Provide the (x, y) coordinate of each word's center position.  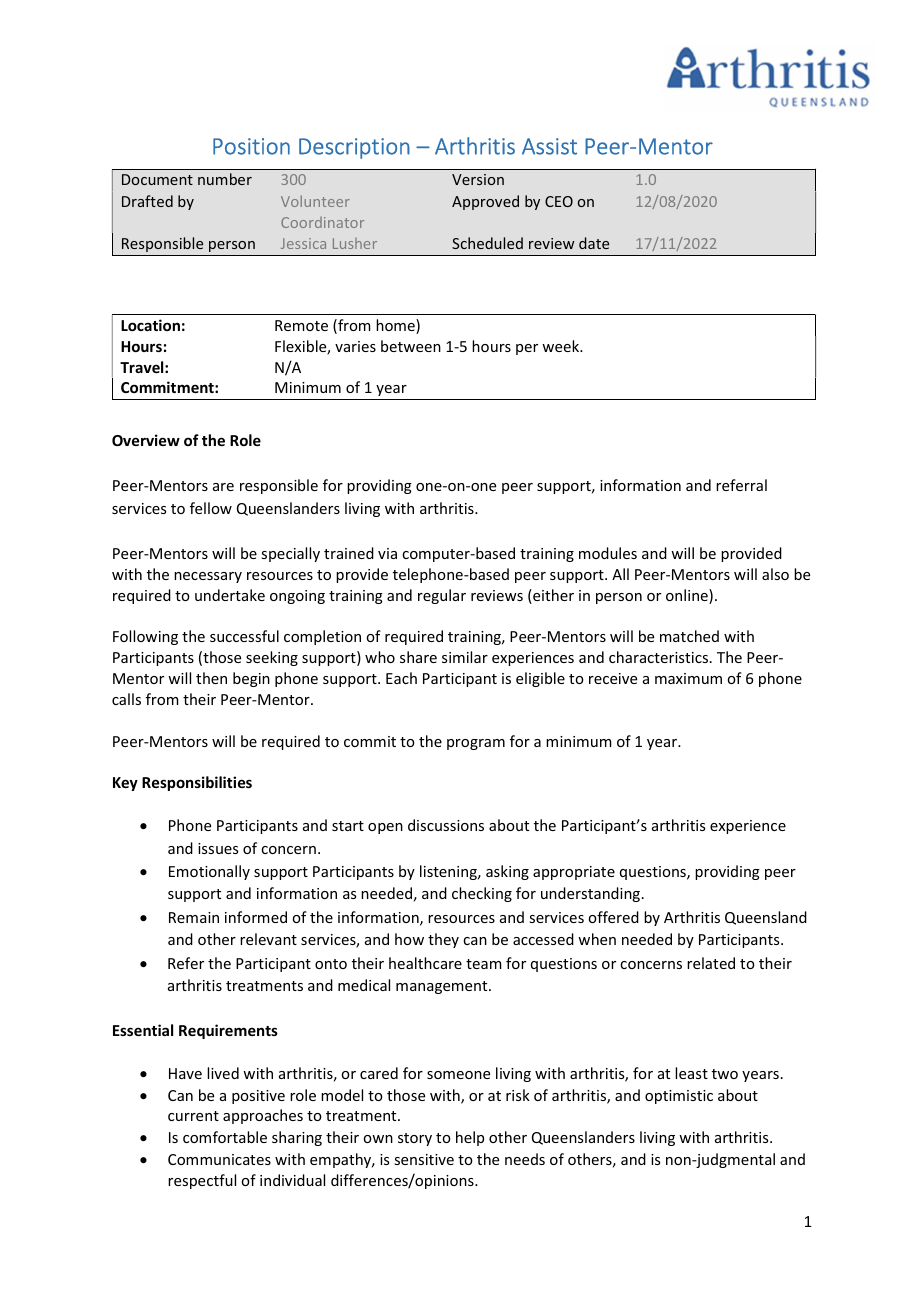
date (594, 243)
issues (218, 848)
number (225, 179)
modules (608, 553)
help (470, 1138)
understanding (592, 894)
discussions (446, 825)
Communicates (219, 1159)
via (387, 553)
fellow (211, 508)
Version (478, 179)
